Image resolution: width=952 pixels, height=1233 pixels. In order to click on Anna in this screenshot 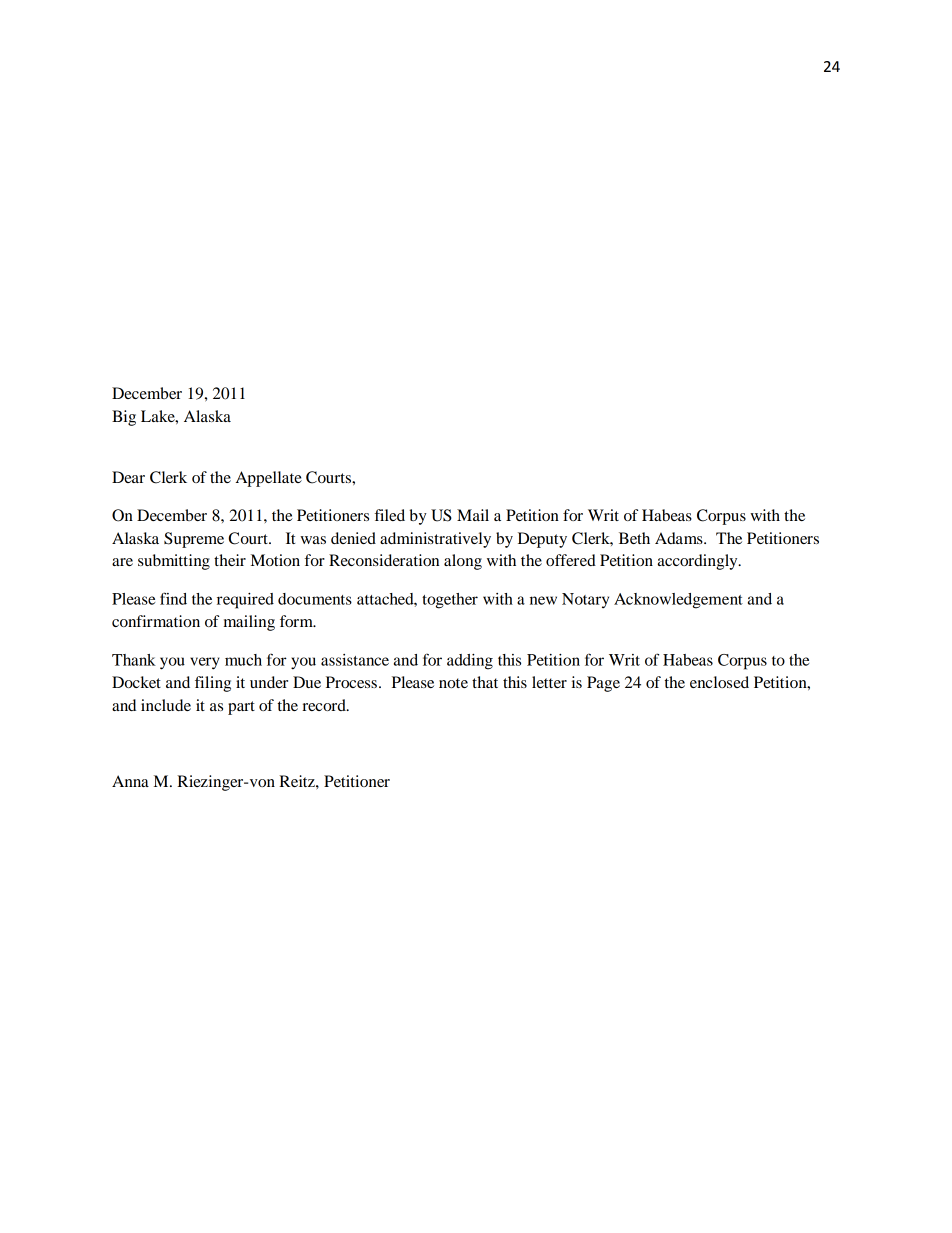, I will do `click(130, 781)`.
